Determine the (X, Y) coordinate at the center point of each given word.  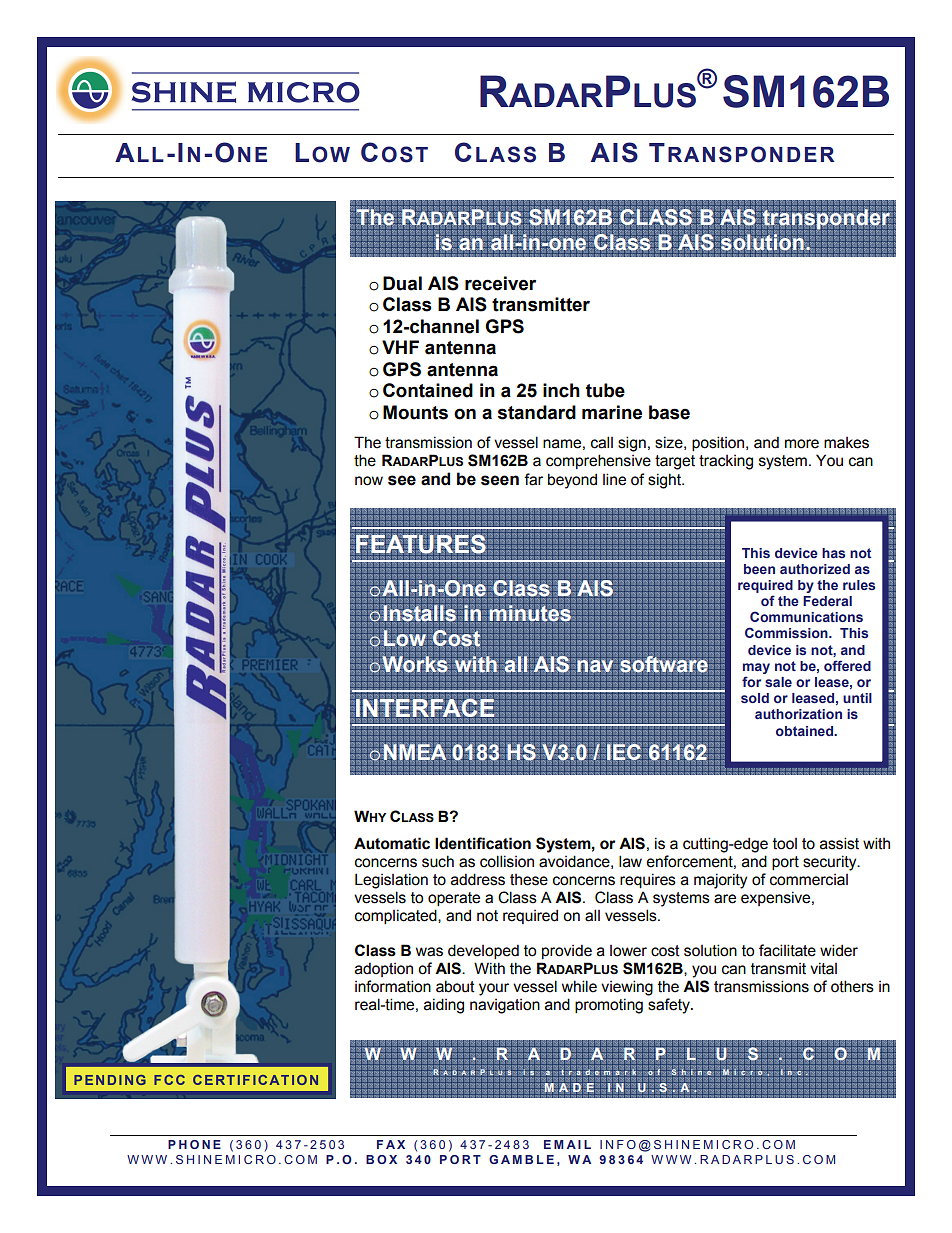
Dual (402, 283)
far (533, 479)
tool (785, 844)
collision (507, 861)
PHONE (194, 1144)
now (369, 481)
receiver (500, 283)
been (759, 569)
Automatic (392, 843)
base (669, 412)
